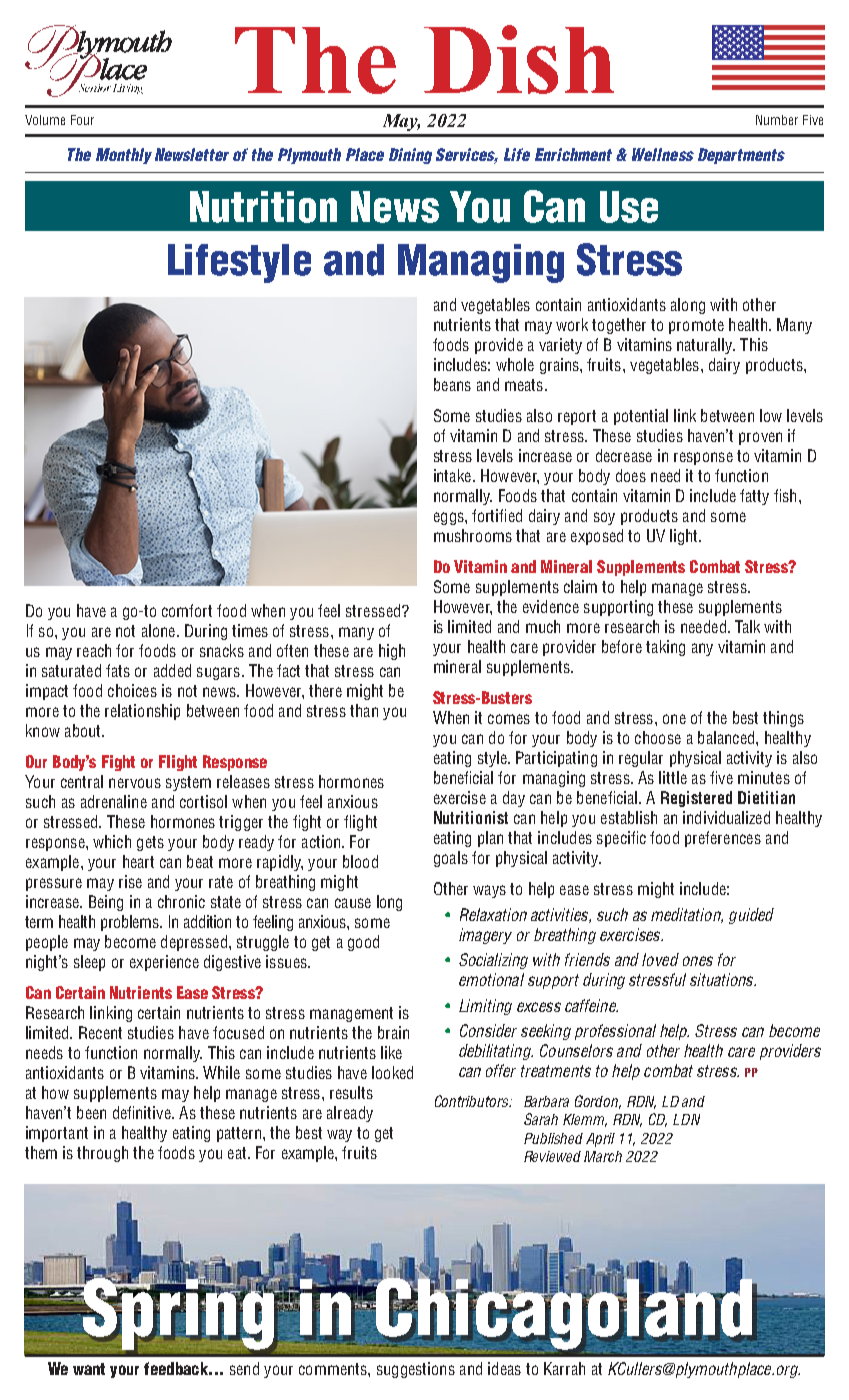  I want to click on proven, so click(760, 438).
